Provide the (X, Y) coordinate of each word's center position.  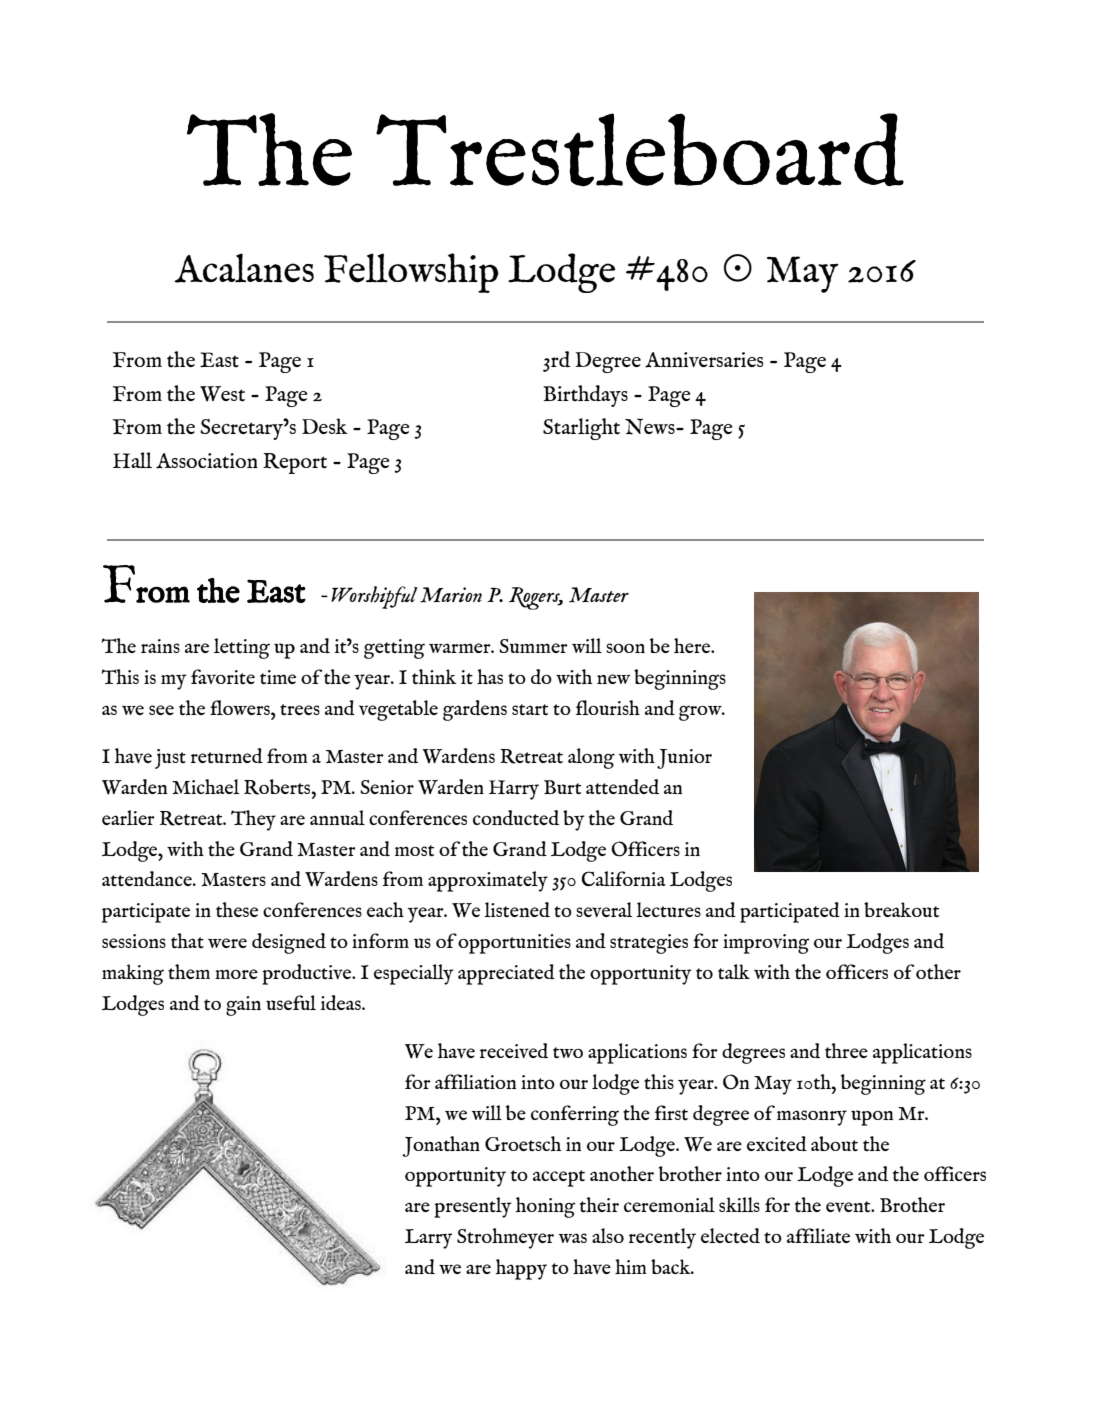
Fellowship (411, 273)
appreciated (506, 974)
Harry (514, 790)
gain (243, 1006)
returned (227, 756)
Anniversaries (704, 360)
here (693, 645)
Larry (428, 1239)
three (846, 1050)
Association (207, 461)
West (222, 394)
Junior (684, 759)
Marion (451, 595)
